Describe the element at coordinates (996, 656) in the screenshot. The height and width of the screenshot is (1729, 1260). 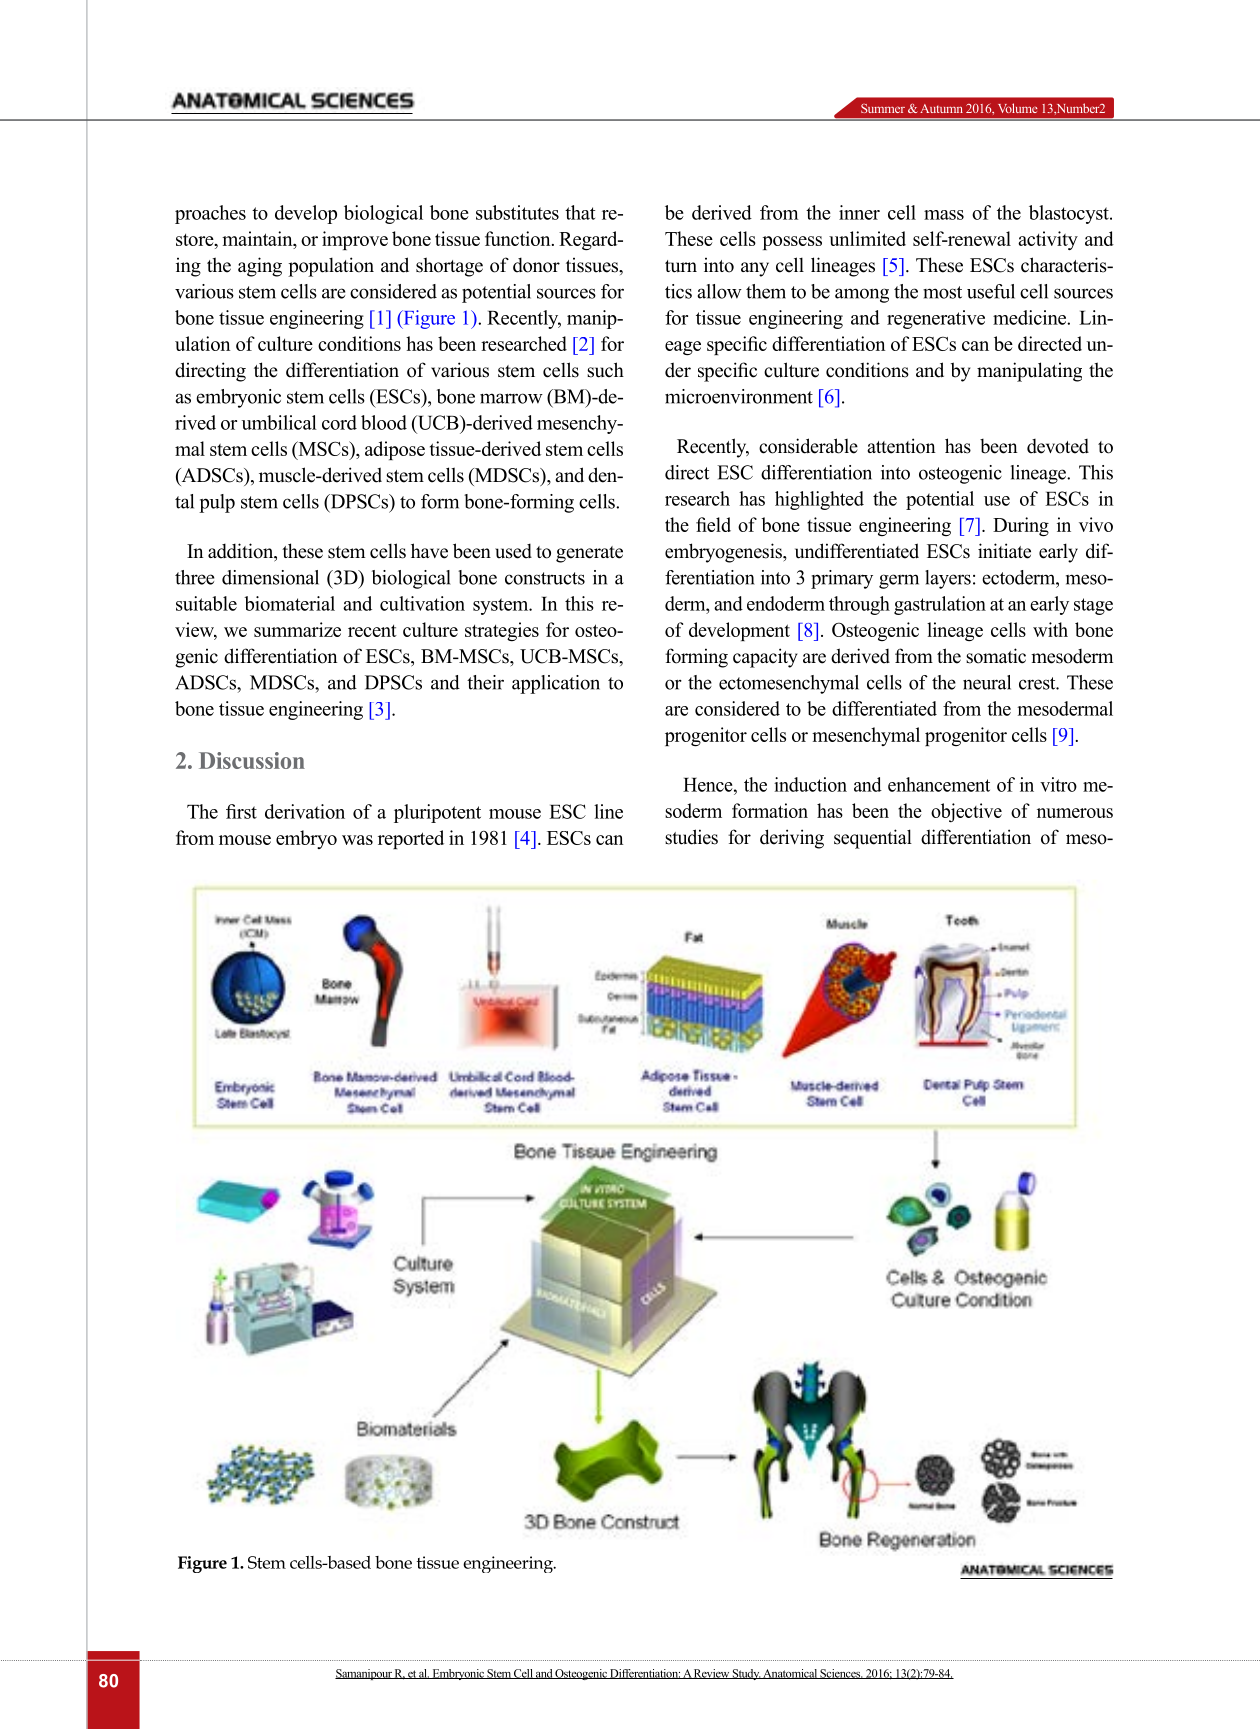
I see `somatic` at that location.
